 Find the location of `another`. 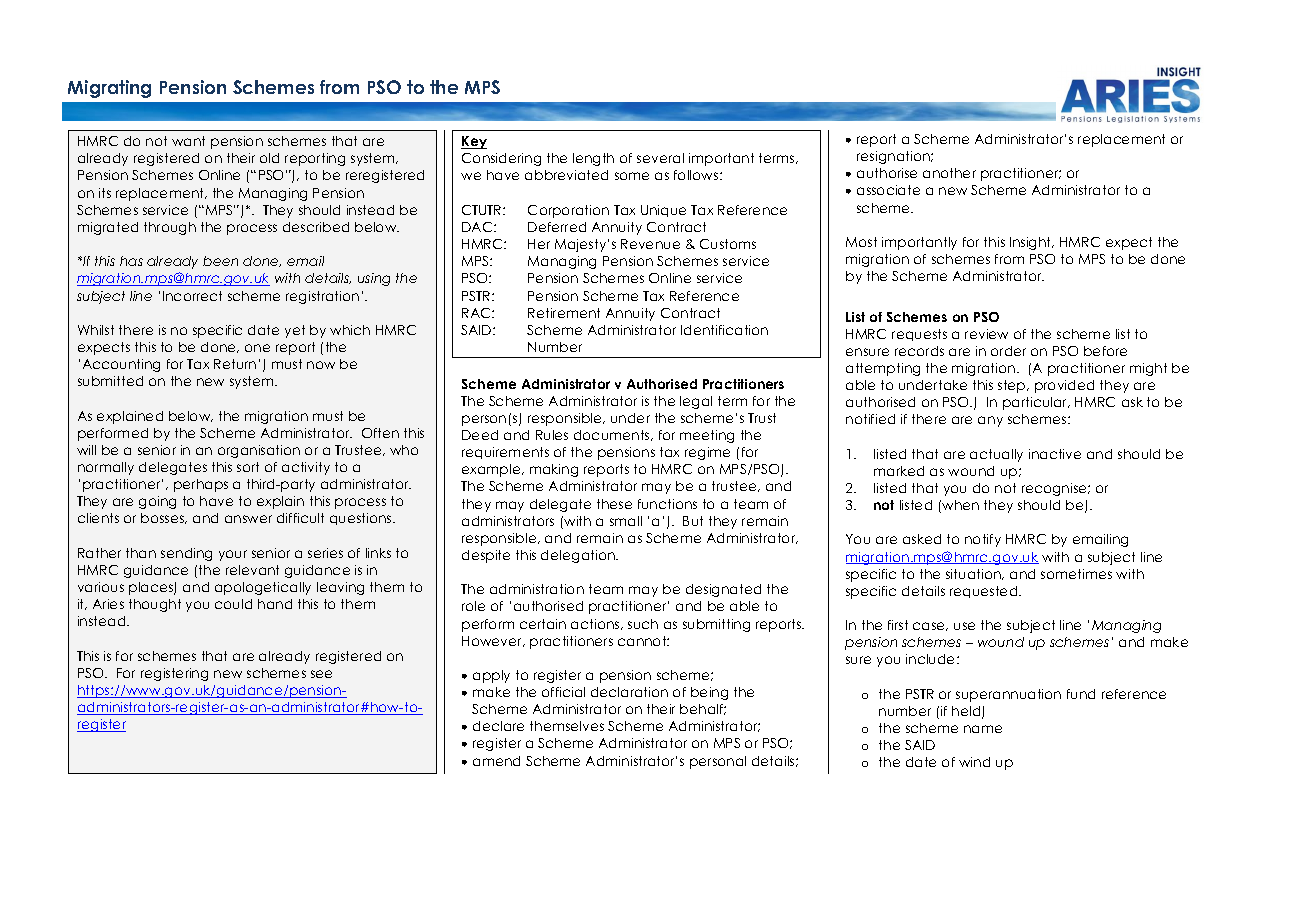

another is located at coordinates (949, 173).
